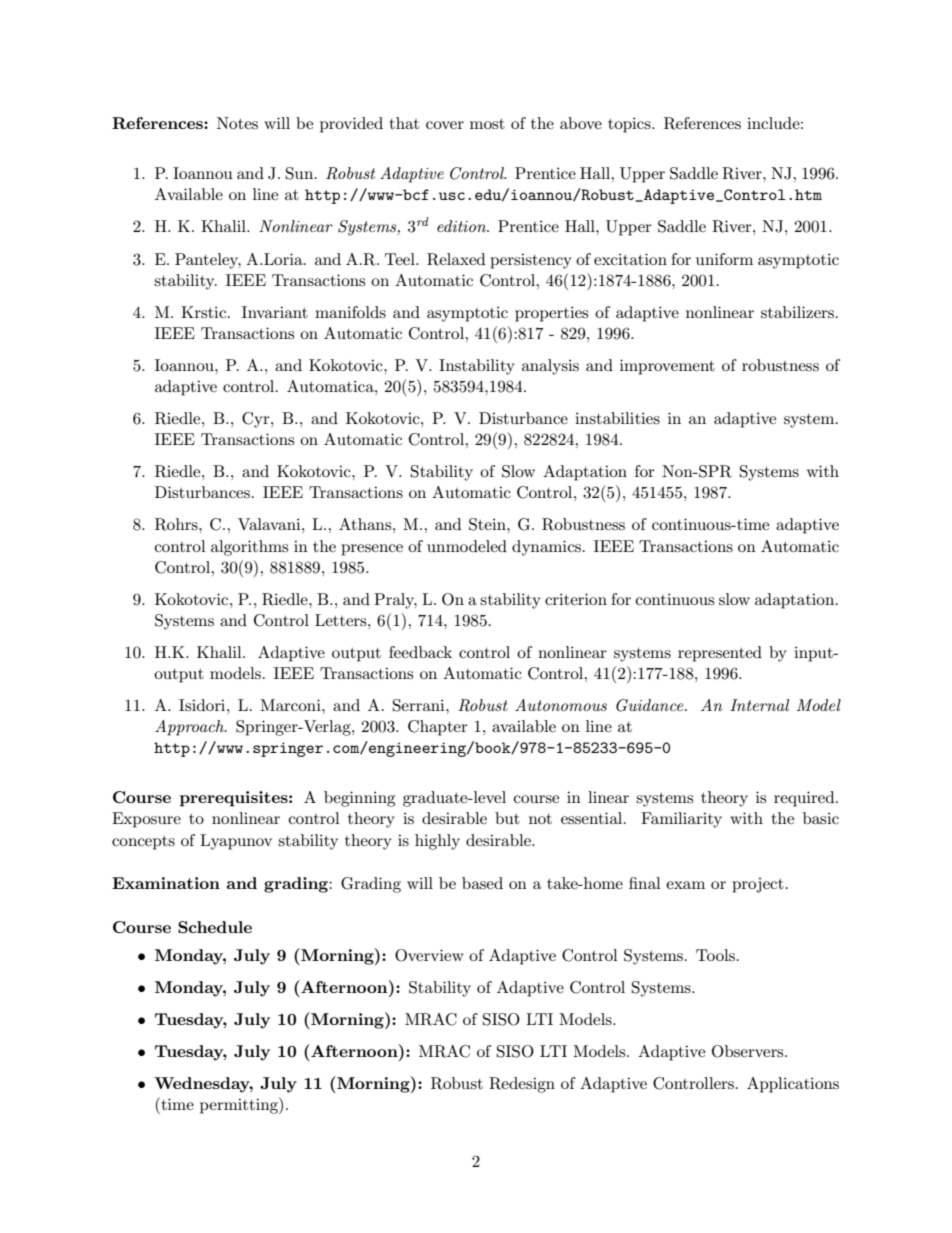 This screenshot has width=952, height=1233. Describe the element at coordinates (487, 124) in the screenshot. I see `most` at that location.
